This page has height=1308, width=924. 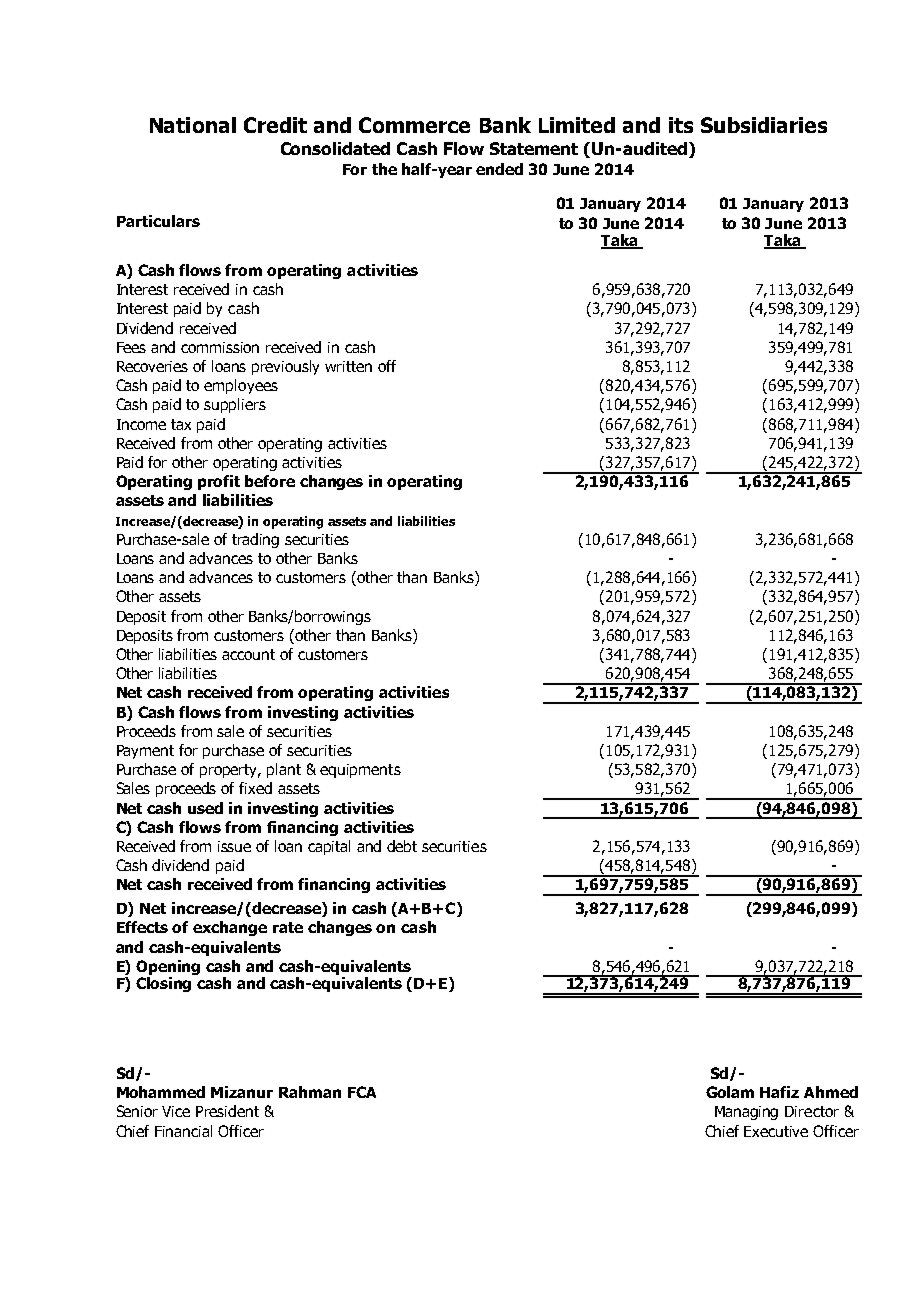 What do you see at coordinates (227, 1111) in the page?
I see `President` at bounding box center [227, 1111].
